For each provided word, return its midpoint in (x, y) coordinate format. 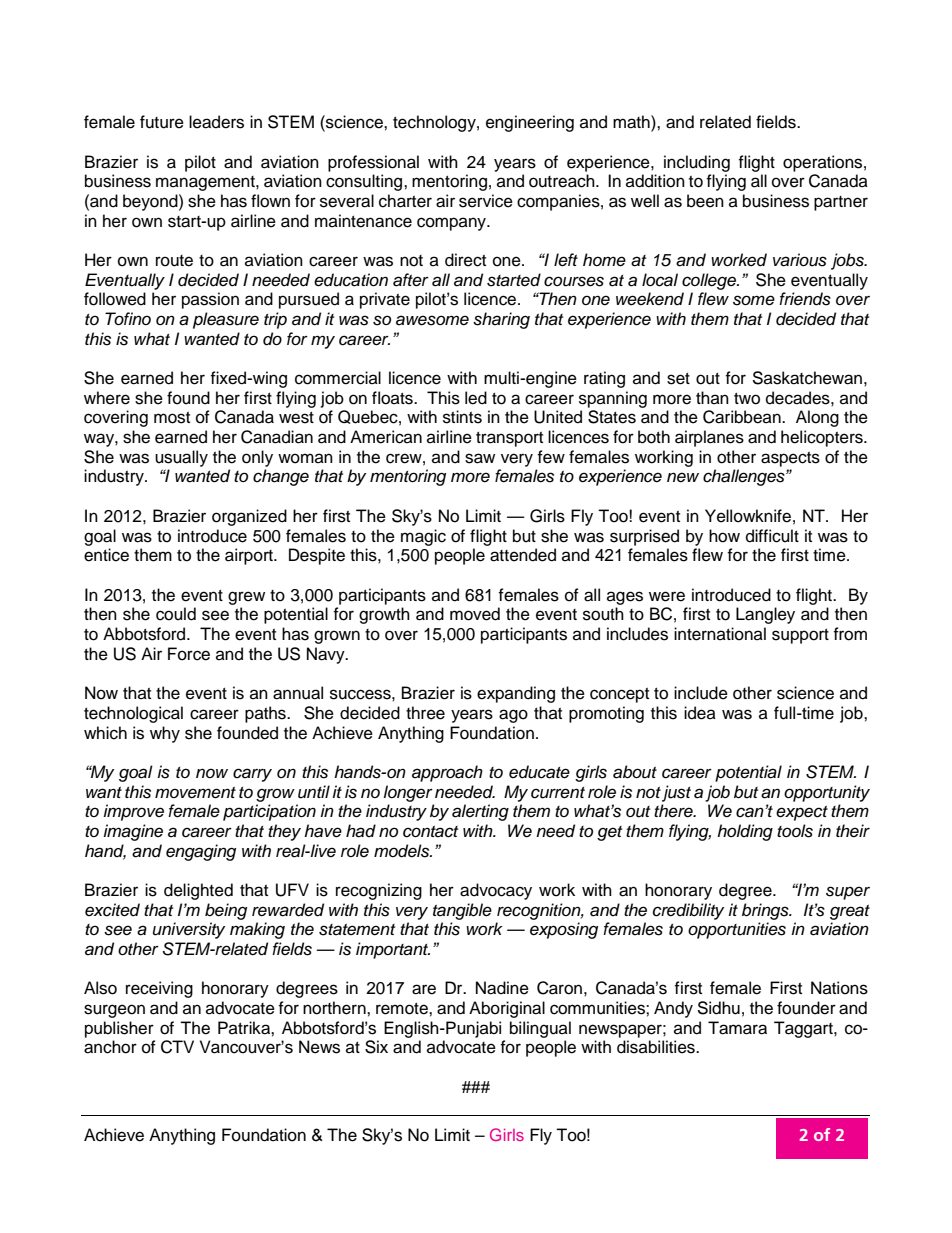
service (486, 201)
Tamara (737, 1028)
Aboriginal (507, 1009)
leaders (216, 122)
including (697, 163)
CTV (177, 1047)
